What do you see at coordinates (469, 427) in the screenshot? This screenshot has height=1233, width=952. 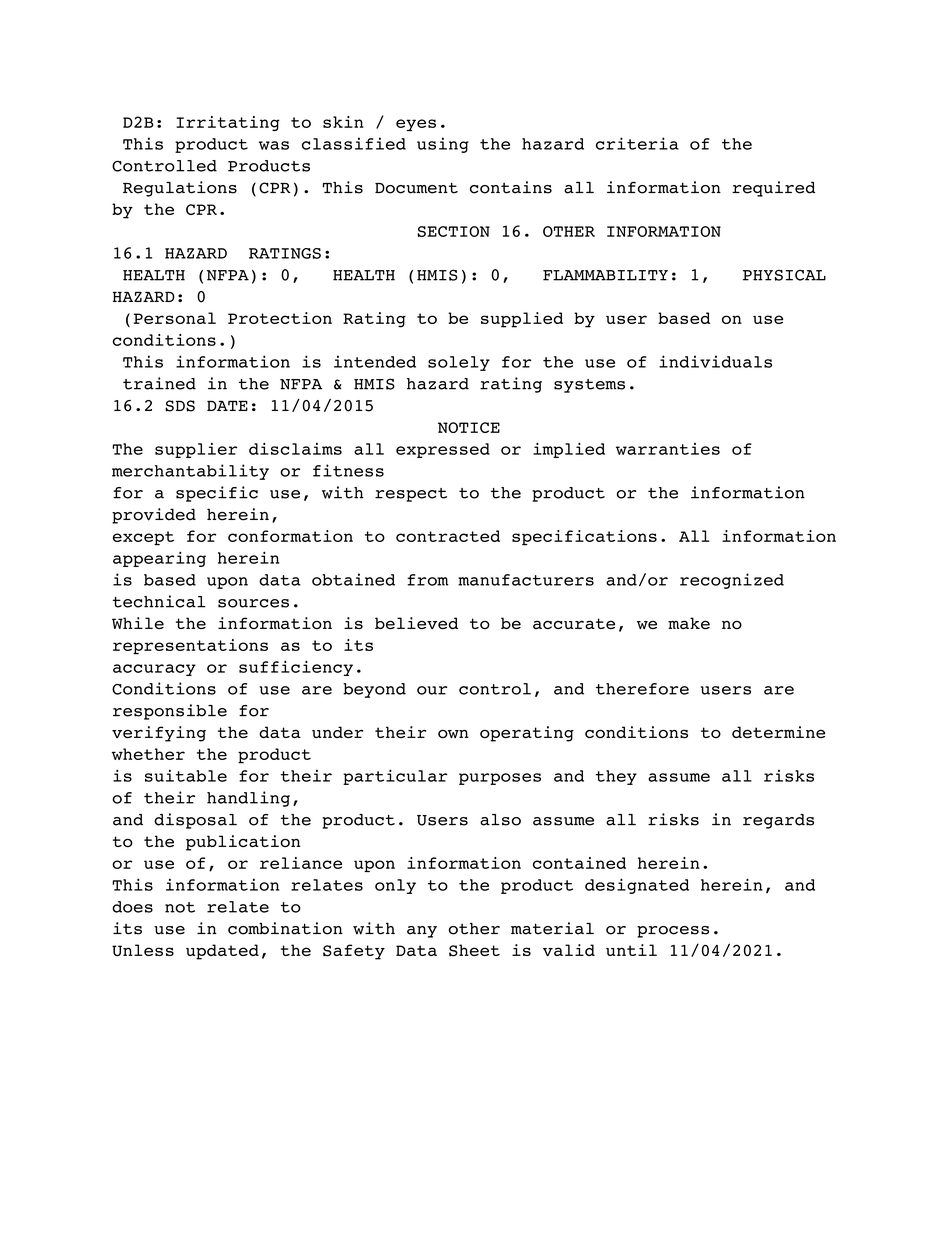 I see `NOTICE` at bounding box center [469, 427].
